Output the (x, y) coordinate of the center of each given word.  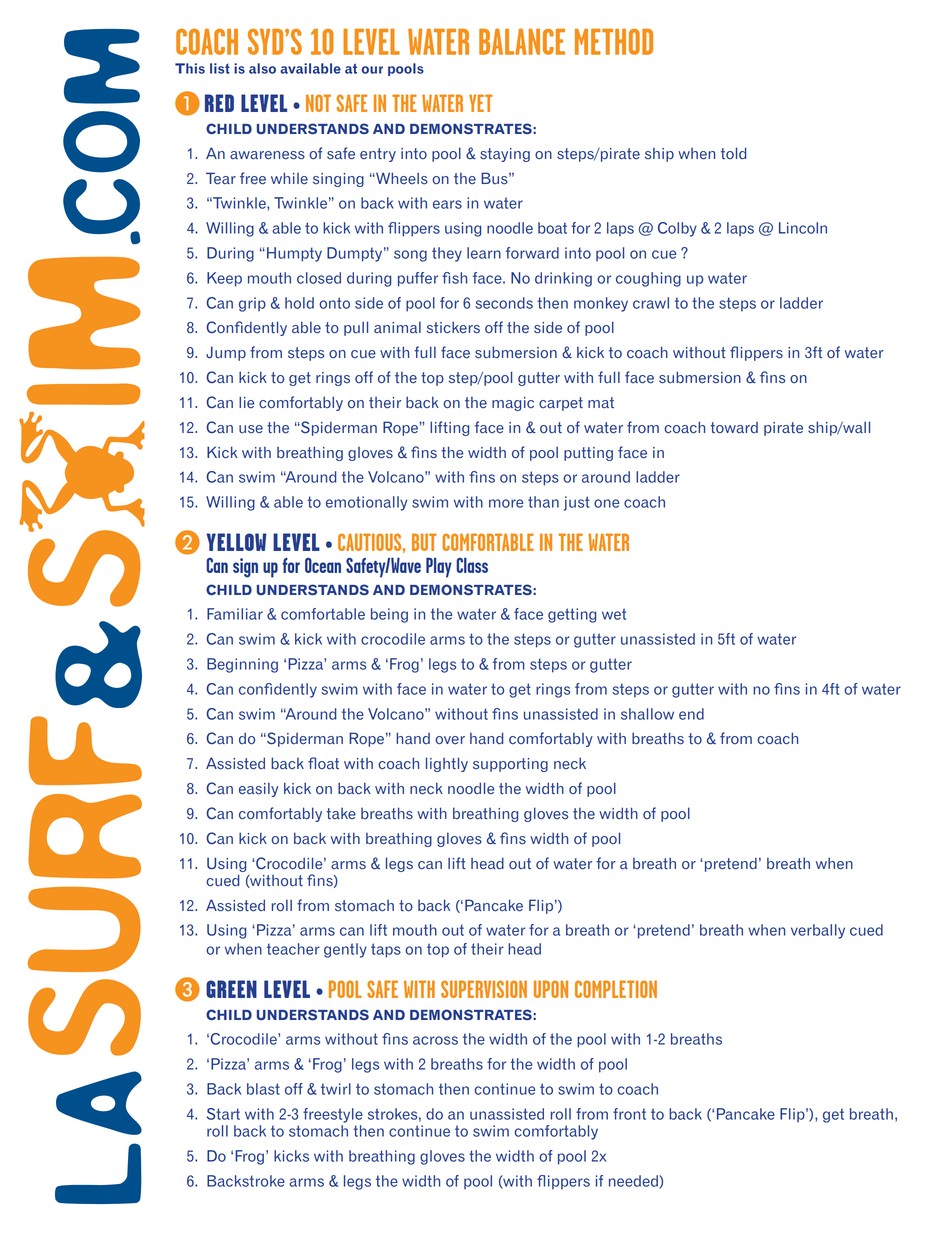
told (733, 153)
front (629, 1114)
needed (634, 1182)
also (262, 68)
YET (480, 103)
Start (223, 1114)
